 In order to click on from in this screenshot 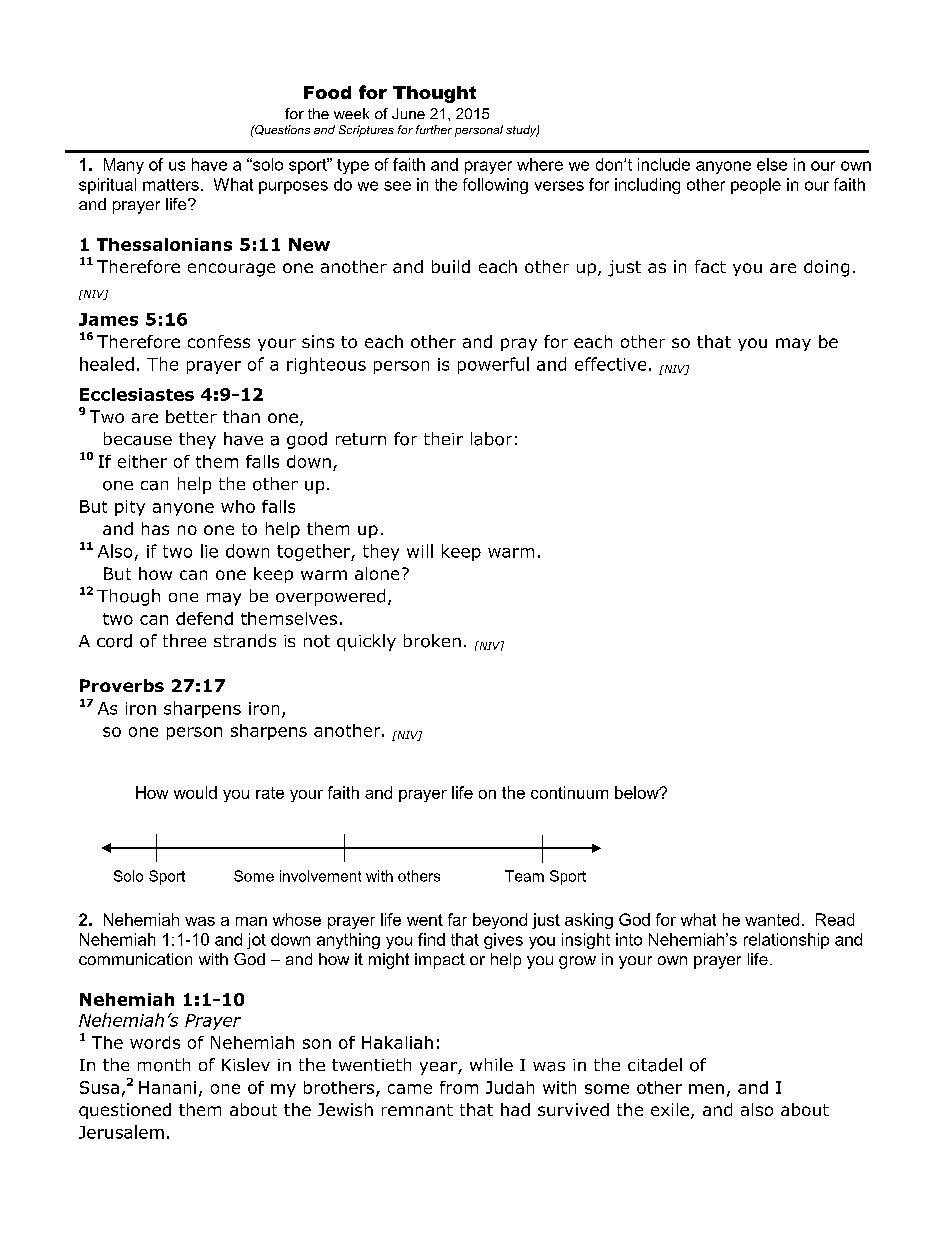, I will do `click(459, 1087)`.
